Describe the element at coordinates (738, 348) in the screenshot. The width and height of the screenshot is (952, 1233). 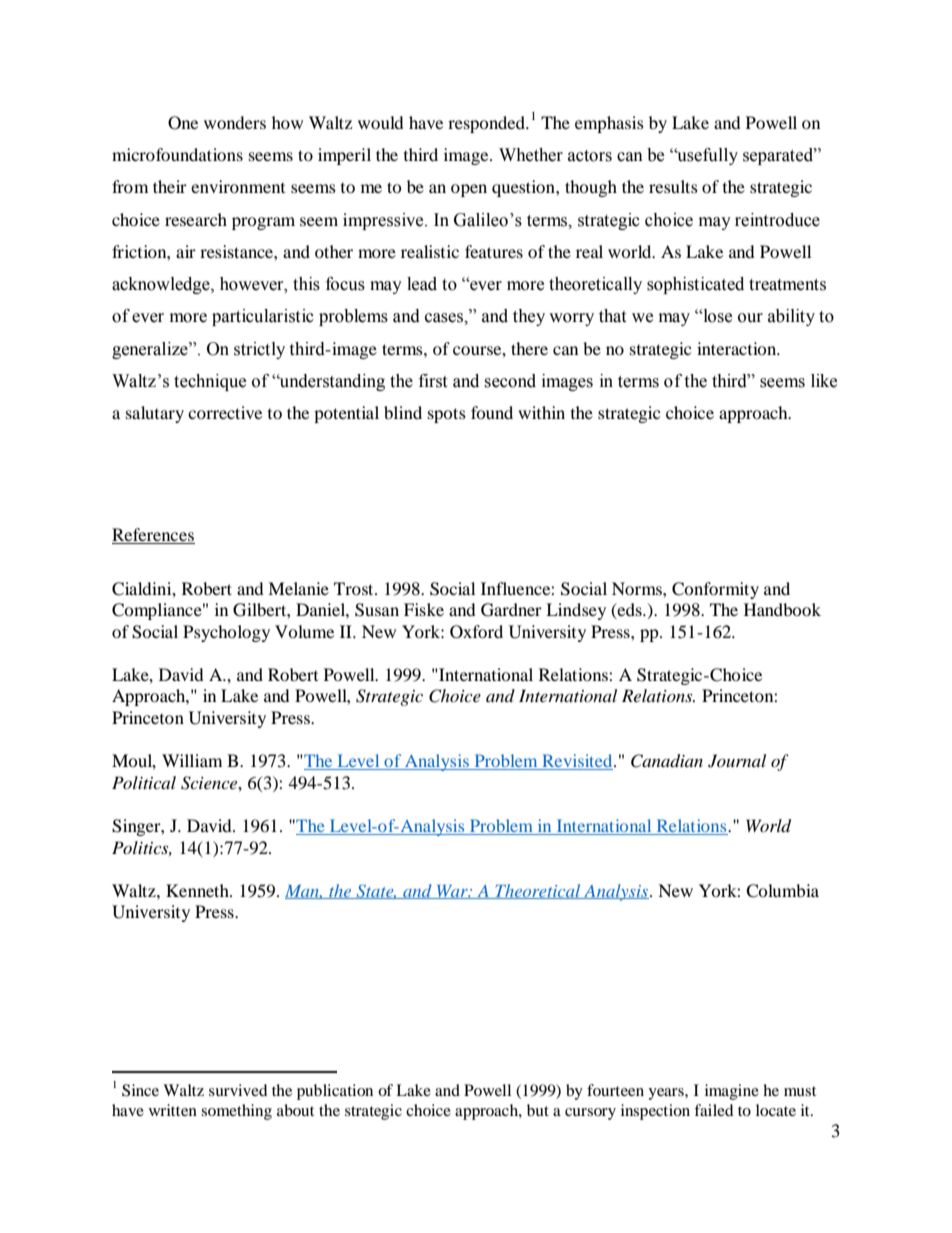
I see `interaction` at that location.
